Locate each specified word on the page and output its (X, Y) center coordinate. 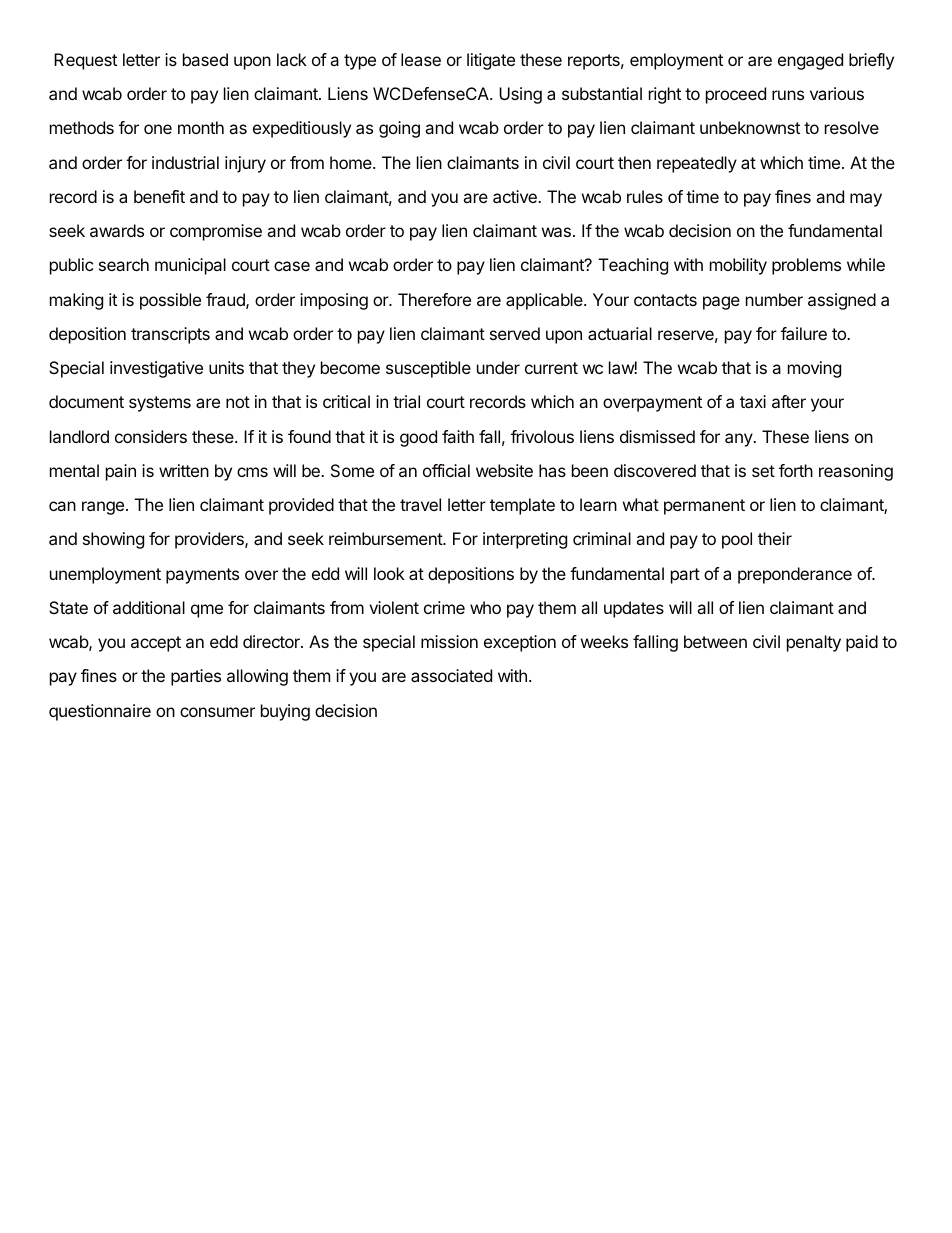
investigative (156, 369)
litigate (491, 61)
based (205, 59)
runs (788, 95)
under (498, 367)
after (789, 401)
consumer (217, 712)
